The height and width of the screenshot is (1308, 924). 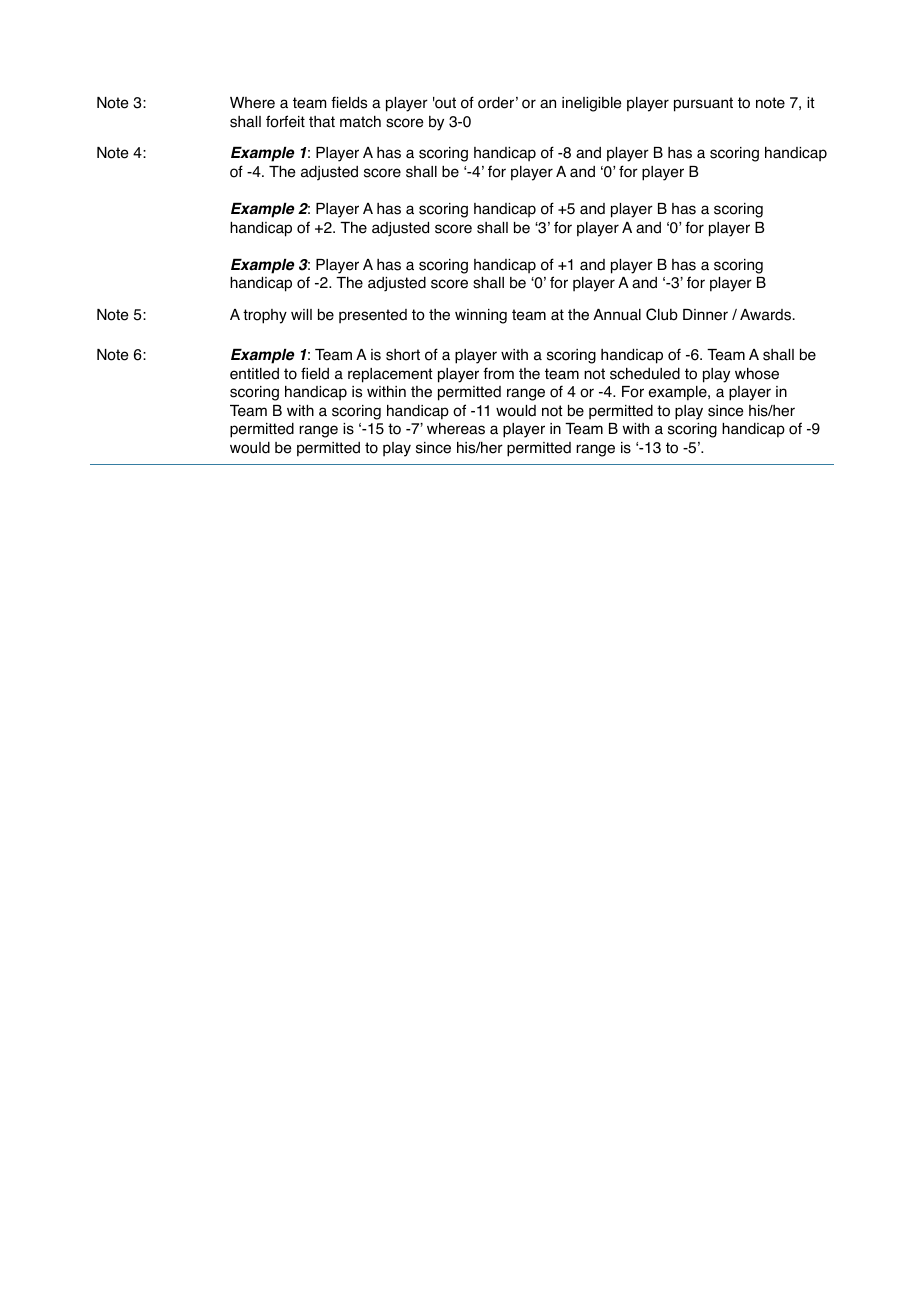 What do you see at coordinates (496, 103) in the screenshot?
I see `order` at bounding box center [496, 103].
